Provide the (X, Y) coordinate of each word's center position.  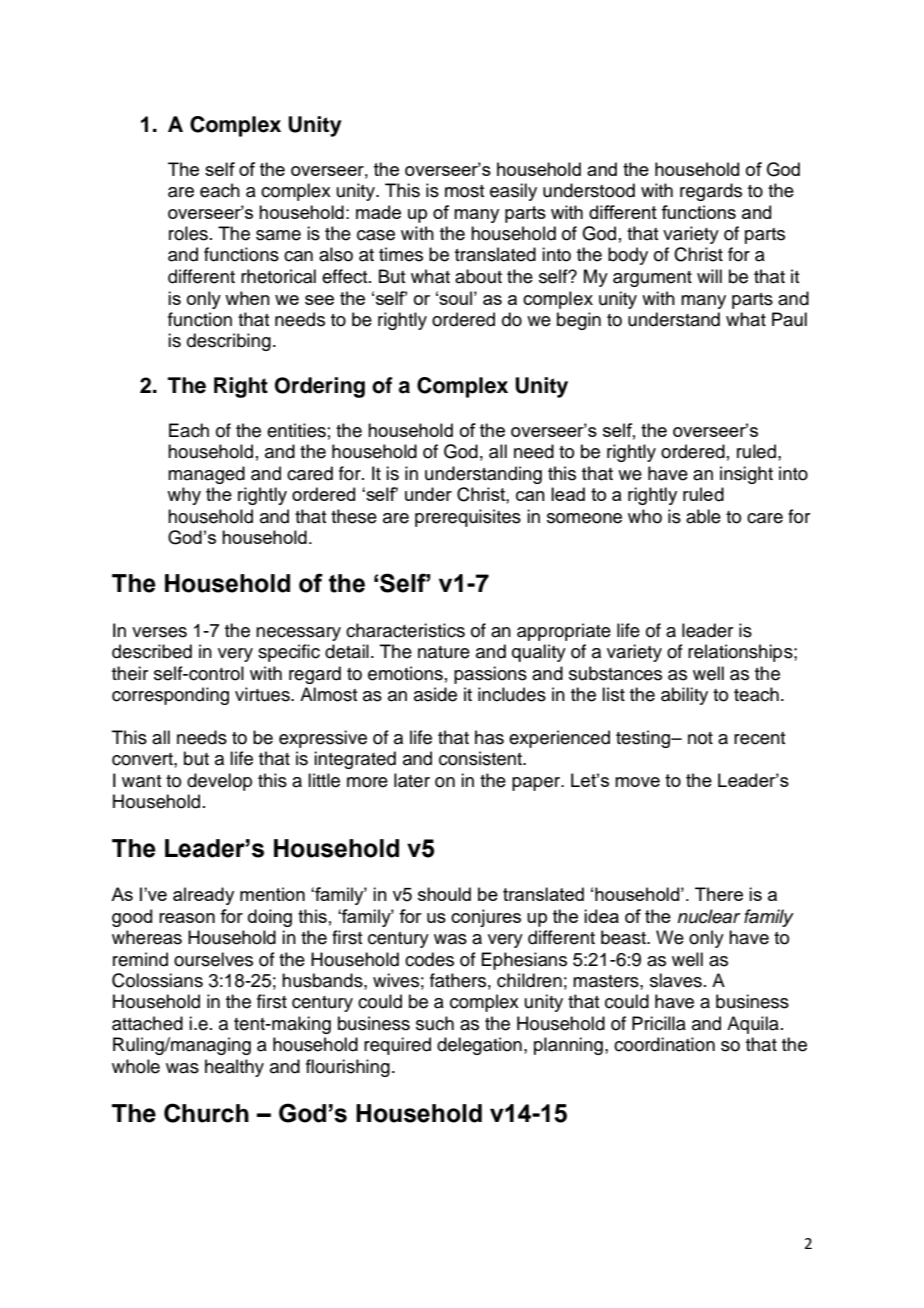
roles (188, 233)
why (184, 496)
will (709, 276)
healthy (234, 1068)
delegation (479, 1046)
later (412, 780)
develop (219, 782)
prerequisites (468, 518)
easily (513, 192)
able (703, 516)
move (637, 782)
